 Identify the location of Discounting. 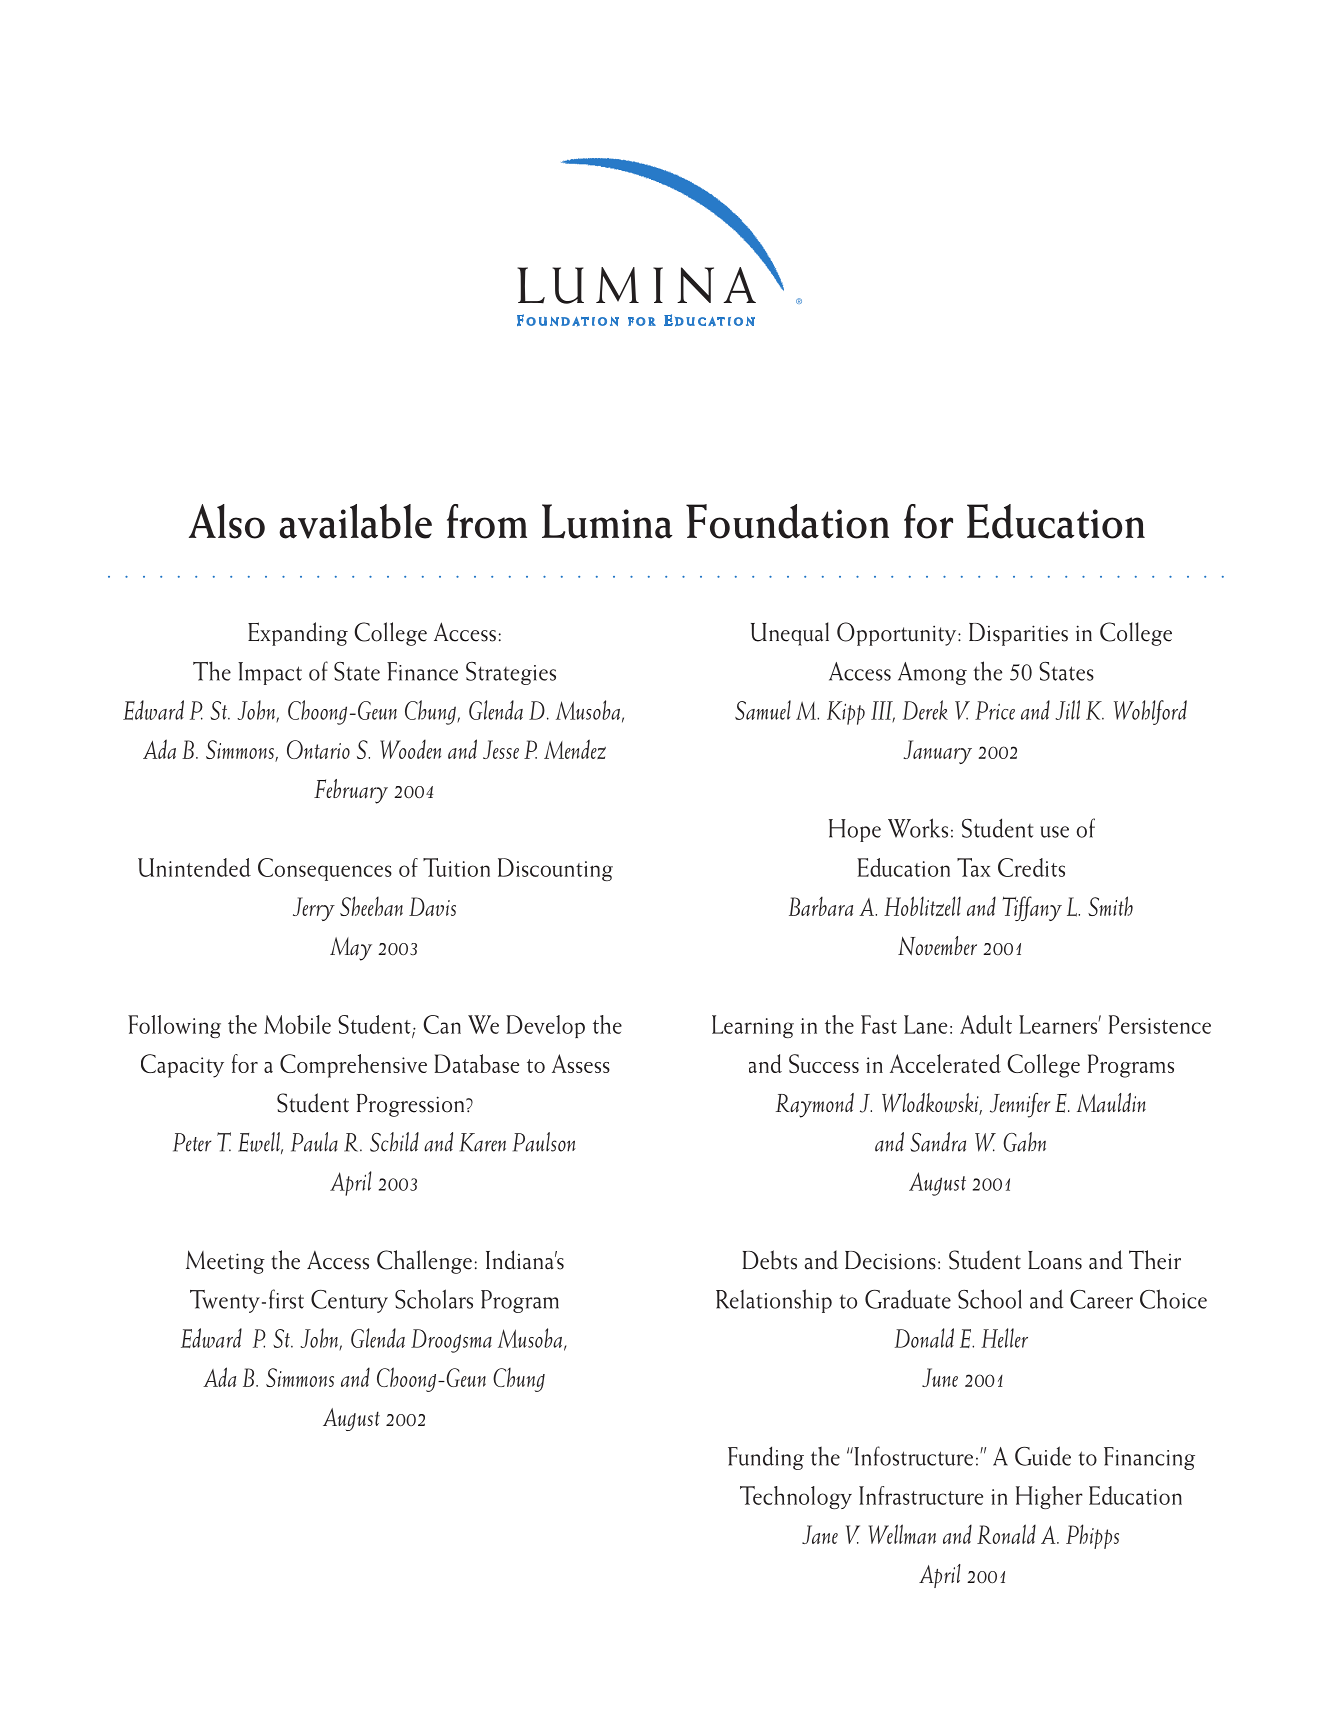
(555, 869).
